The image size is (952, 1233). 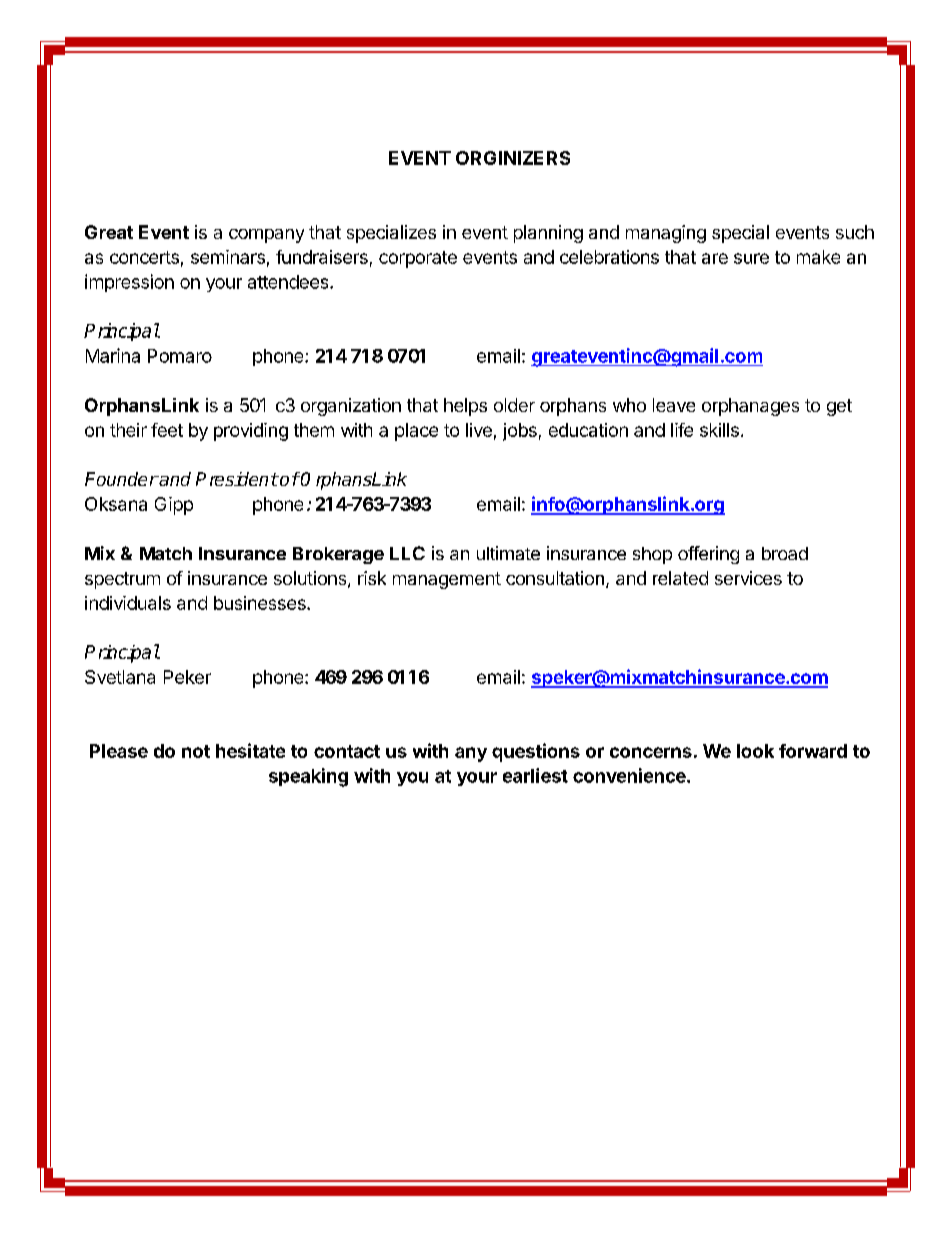 What do you see at coordinates (261, 603) in the screenshot?
I see `businesses` at bounding box center [261, 603].
